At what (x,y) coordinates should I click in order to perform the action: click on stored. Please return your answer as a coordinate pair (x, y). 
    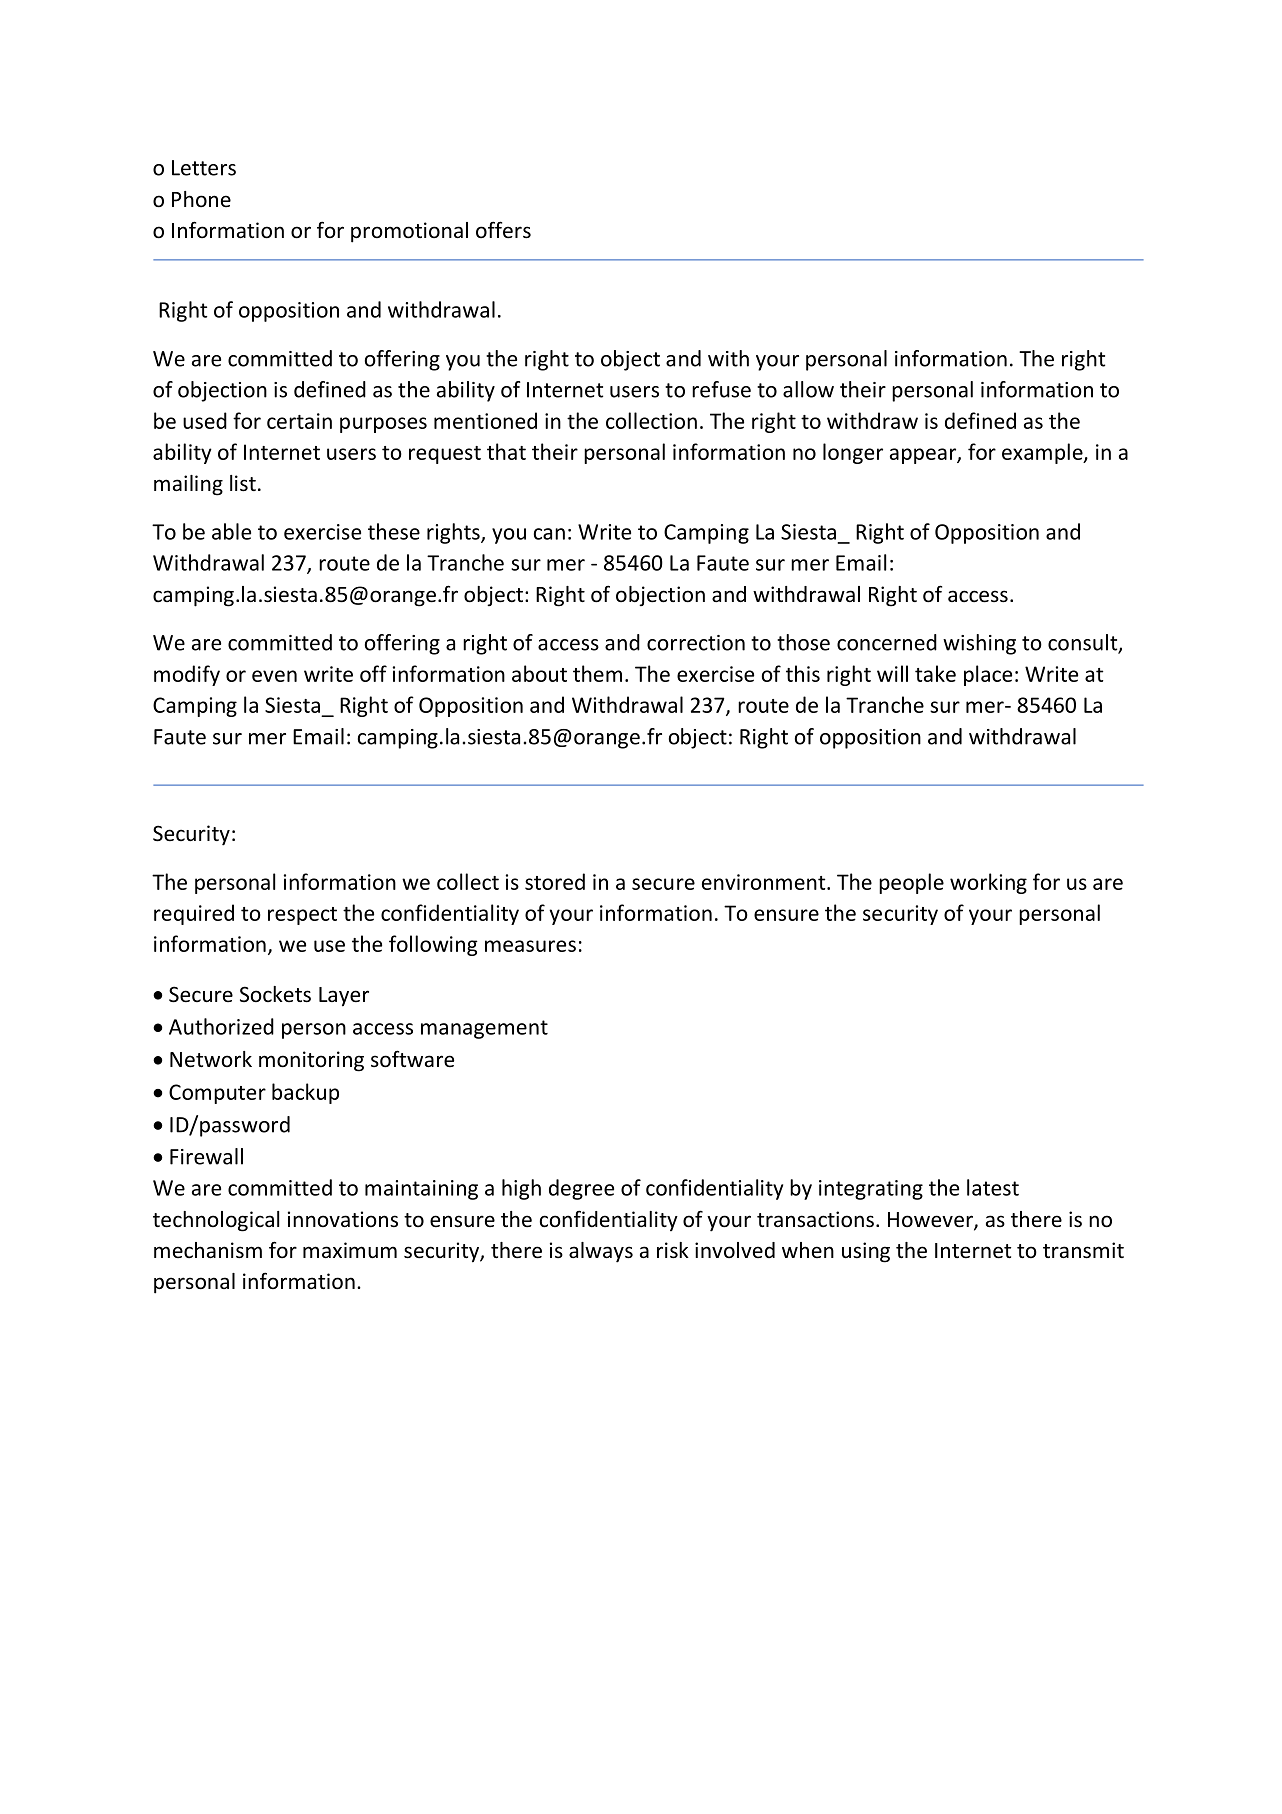
    Looking at the image, I should click on (555, 881).
